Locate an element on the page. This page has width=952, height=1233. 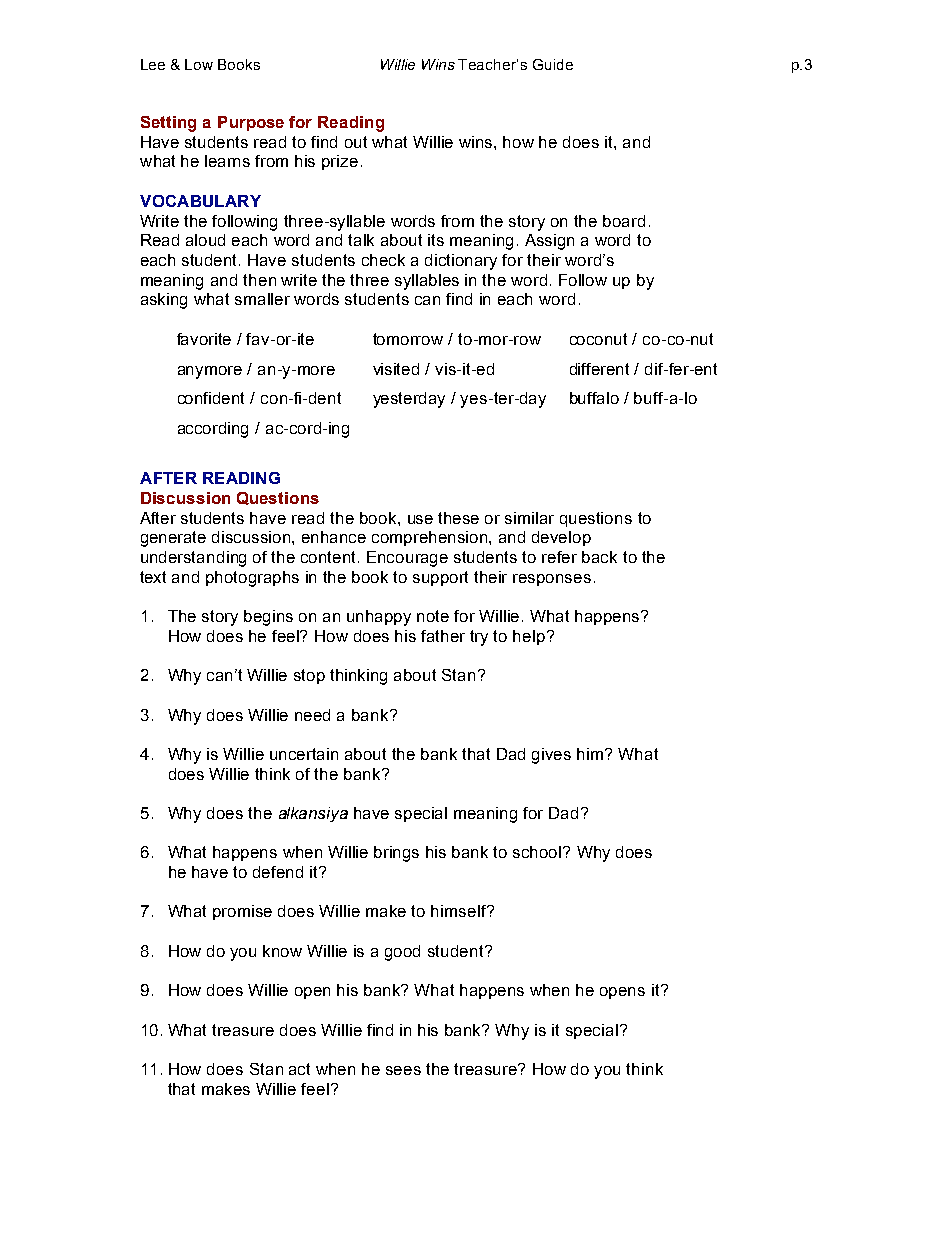
sees is located at coordinates (403, 1070).
